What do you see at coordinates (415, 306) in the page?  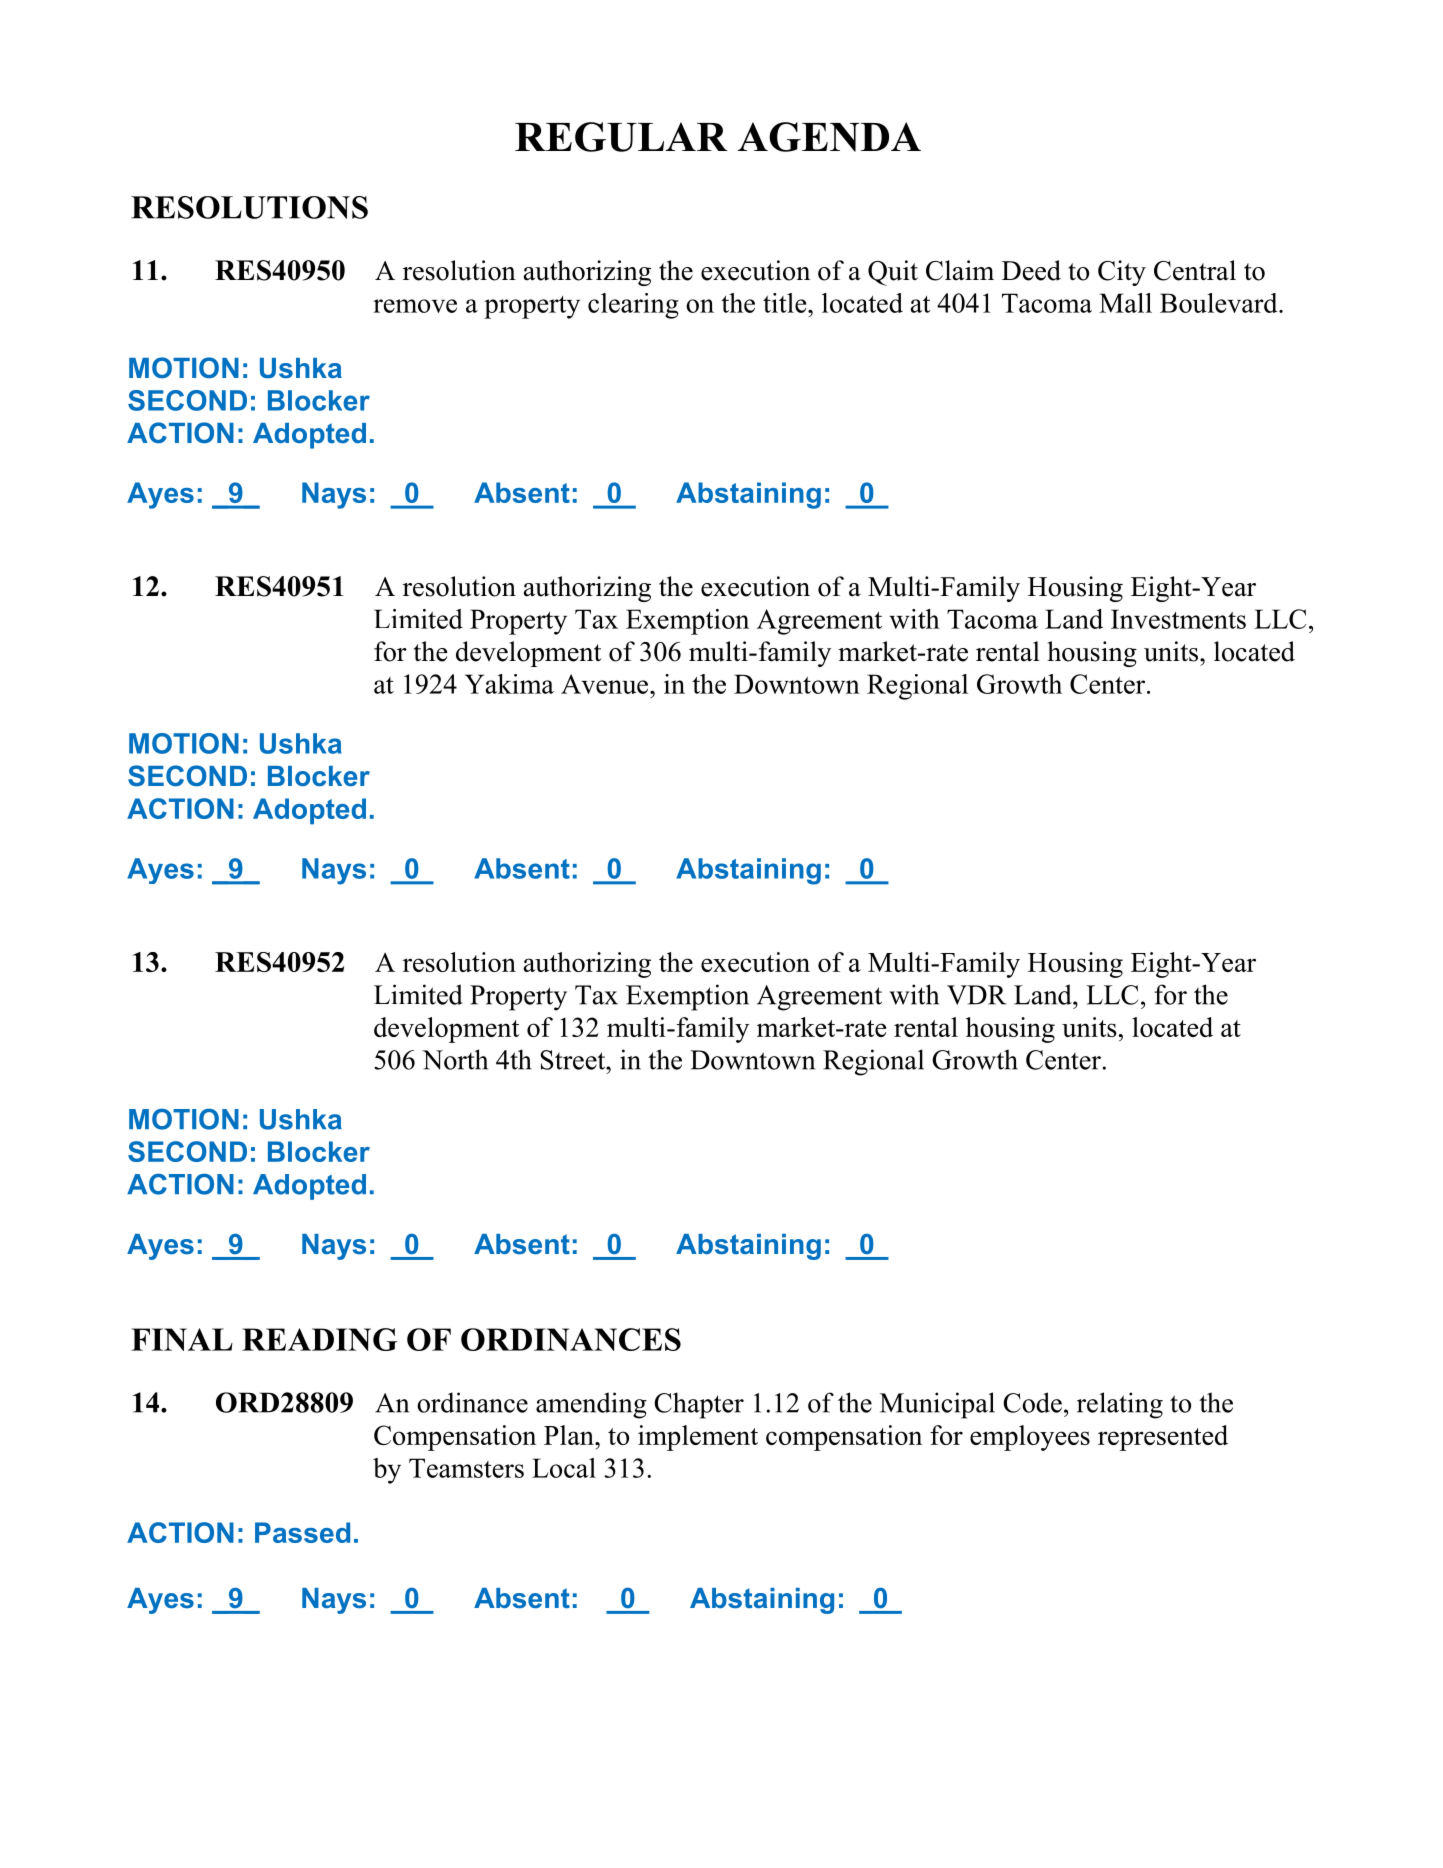 I see `remove` at bounding box center [415, 306].
